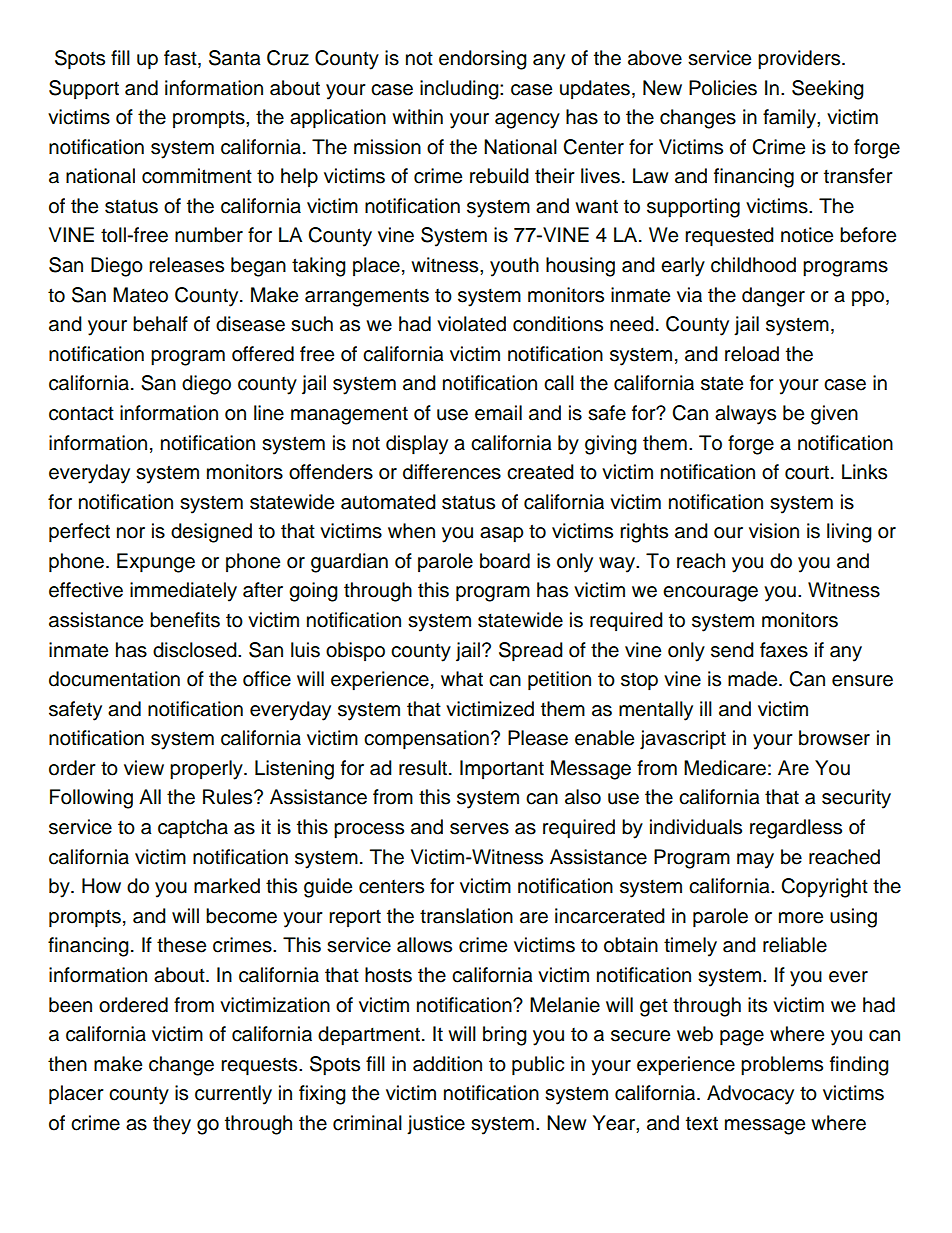  I want to click on family, so click(790, 119).
